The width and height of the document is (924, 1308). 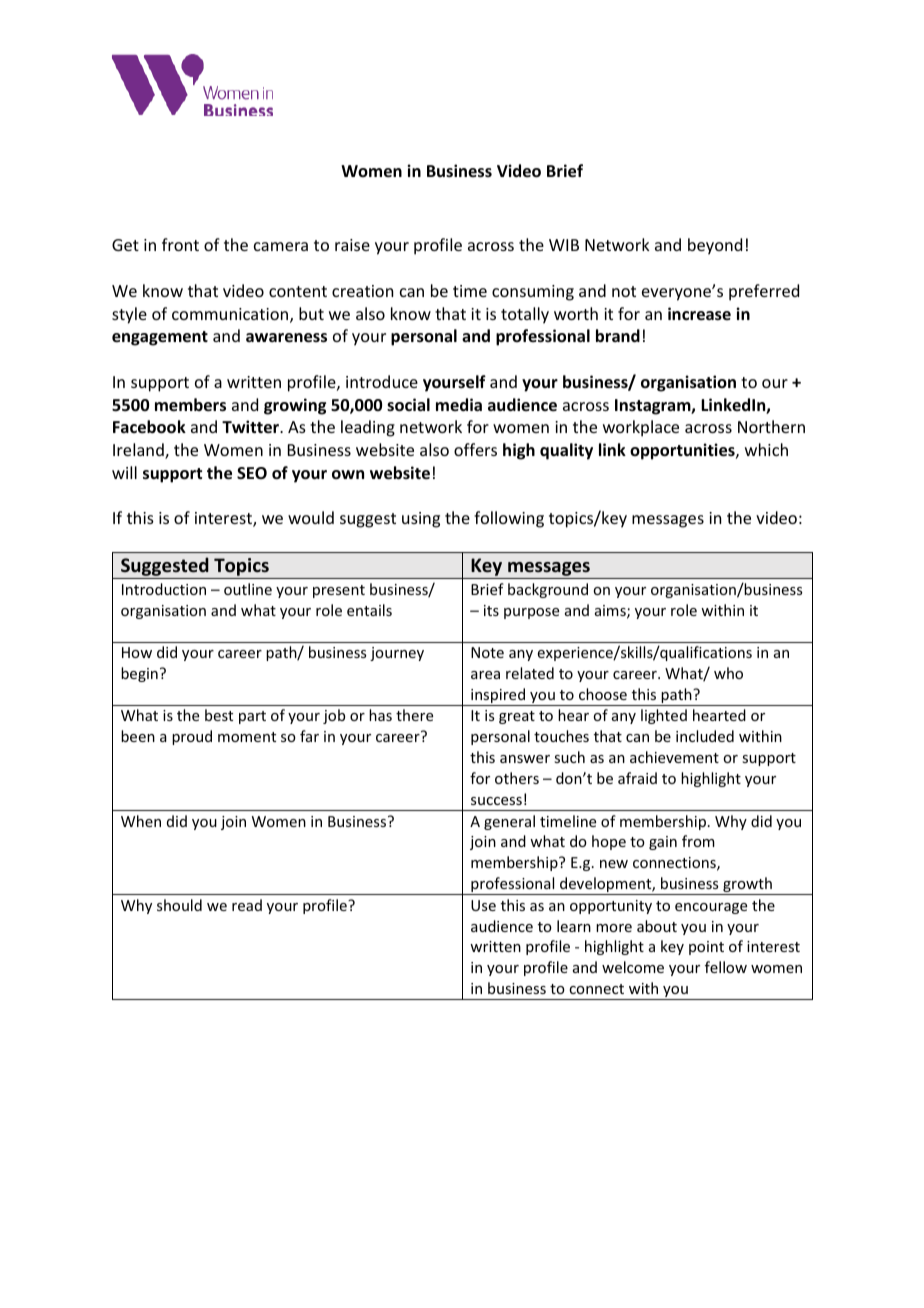 I want to click on Introduction, so click(x=164, y=589).
